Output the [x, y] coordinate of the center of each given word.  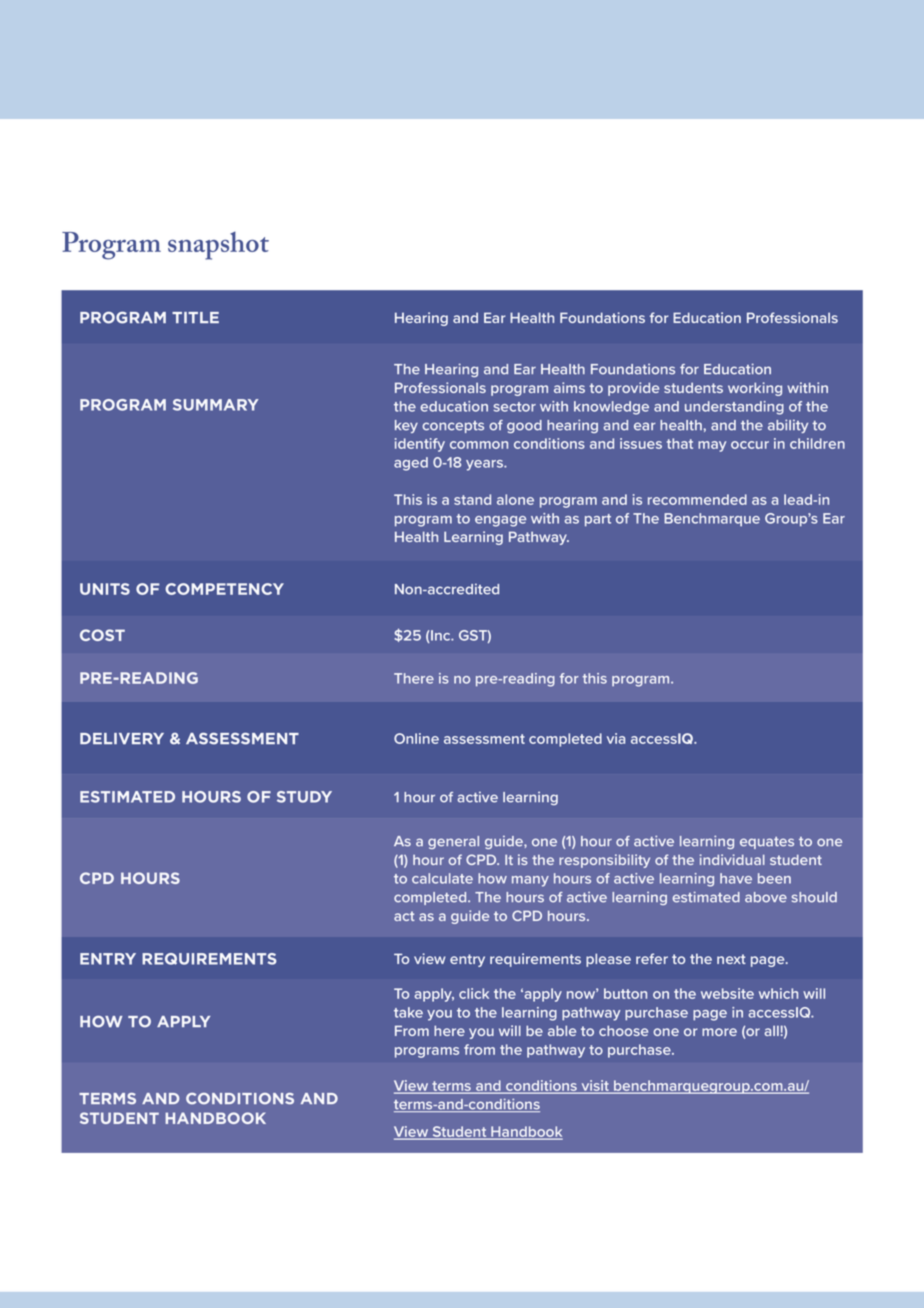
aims [569, 387]
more [719, 1032]
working [755, 389]
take [408, 1012]
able [562, 1030]
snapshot [218, 245]
